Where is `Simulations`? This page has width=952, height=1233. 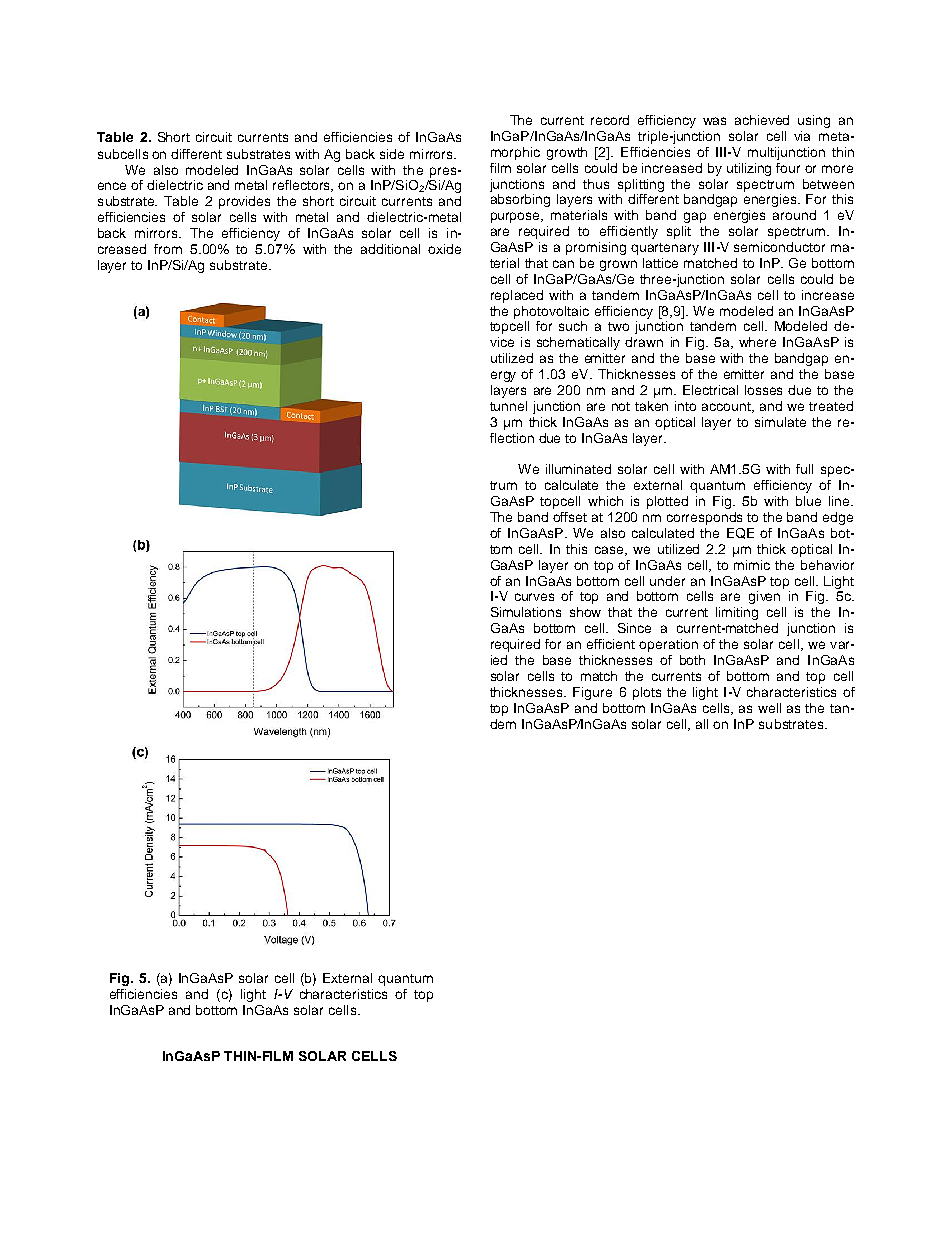 Simulations is located at coordinates (526, 612).
